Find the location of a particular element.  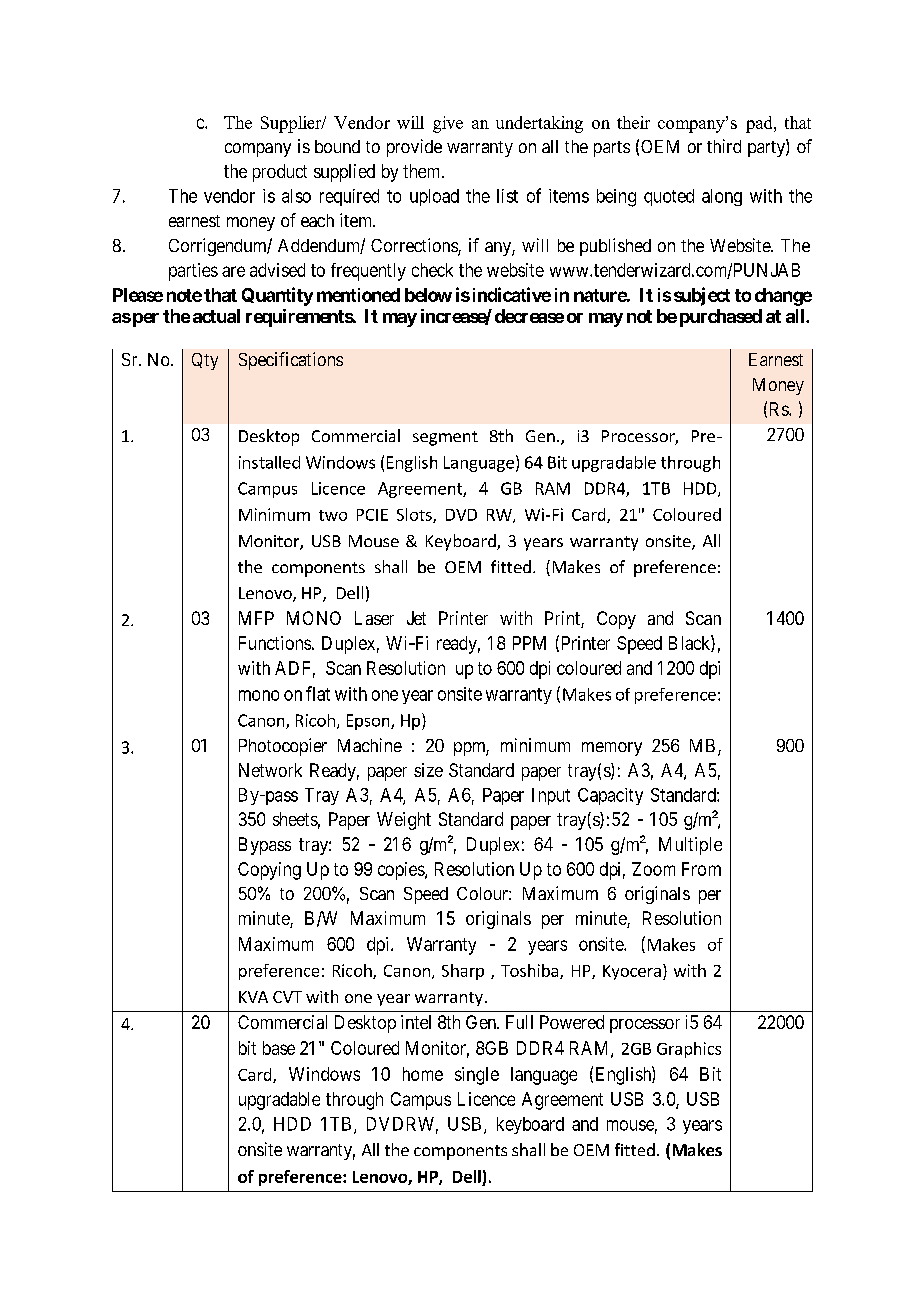

memory is located at coordinates (612, 749).
